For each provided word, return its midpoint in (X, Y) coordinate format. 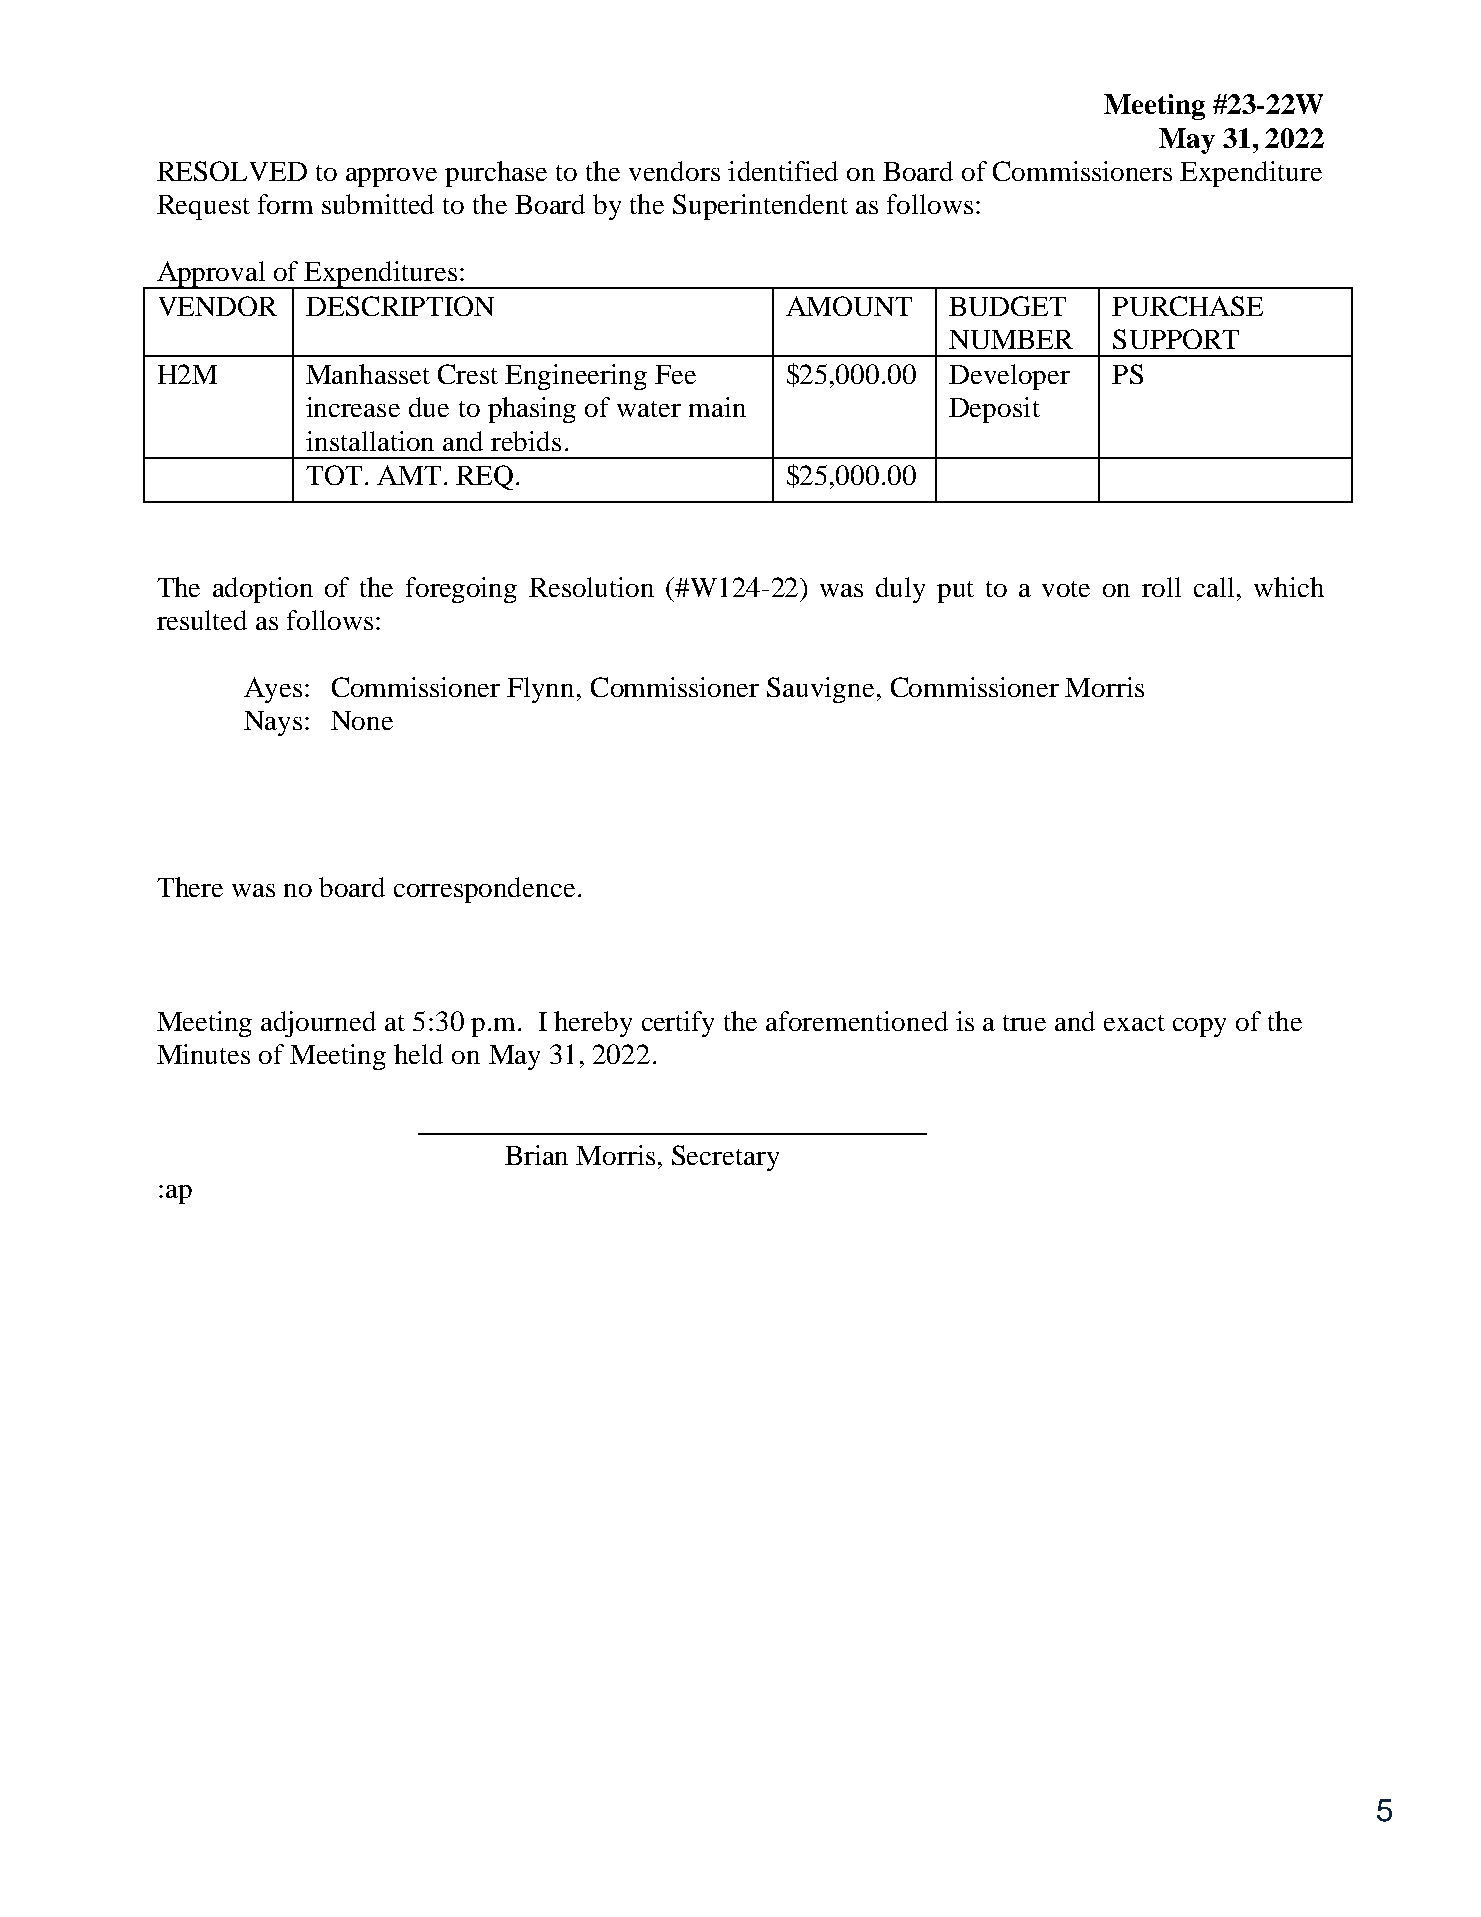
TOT (334, 475)
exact (1134, 1023)
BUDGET (1007, 306)
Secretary (725, 1158)
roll (1161, 587)
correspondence (484, 890)
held (418, 1054)
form (285, 204)
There (190, 887)
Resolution (591, 587)
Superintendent (760, 207)
